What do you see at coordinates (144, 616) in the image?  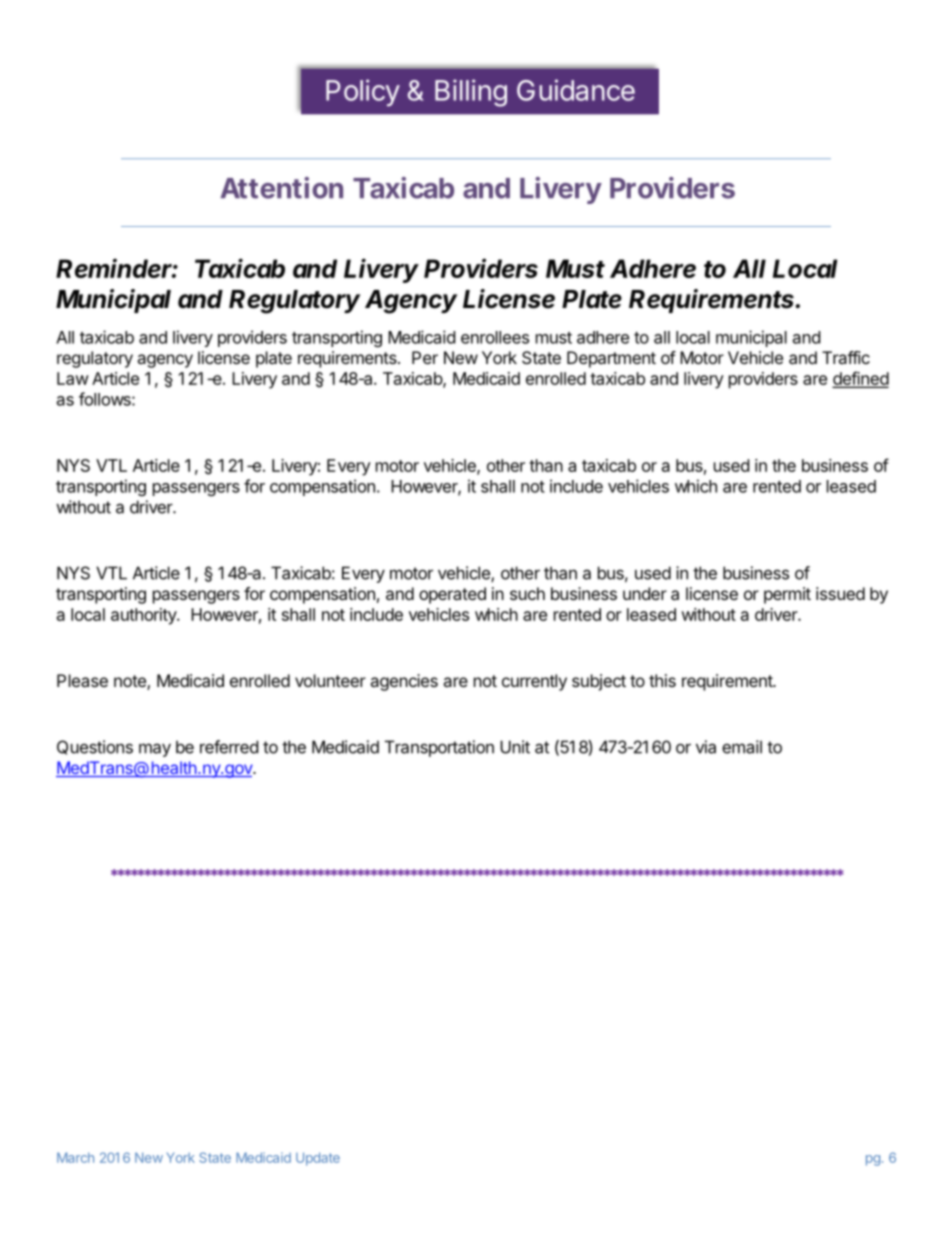 I see `authority` at bounding box center [144, 616].
